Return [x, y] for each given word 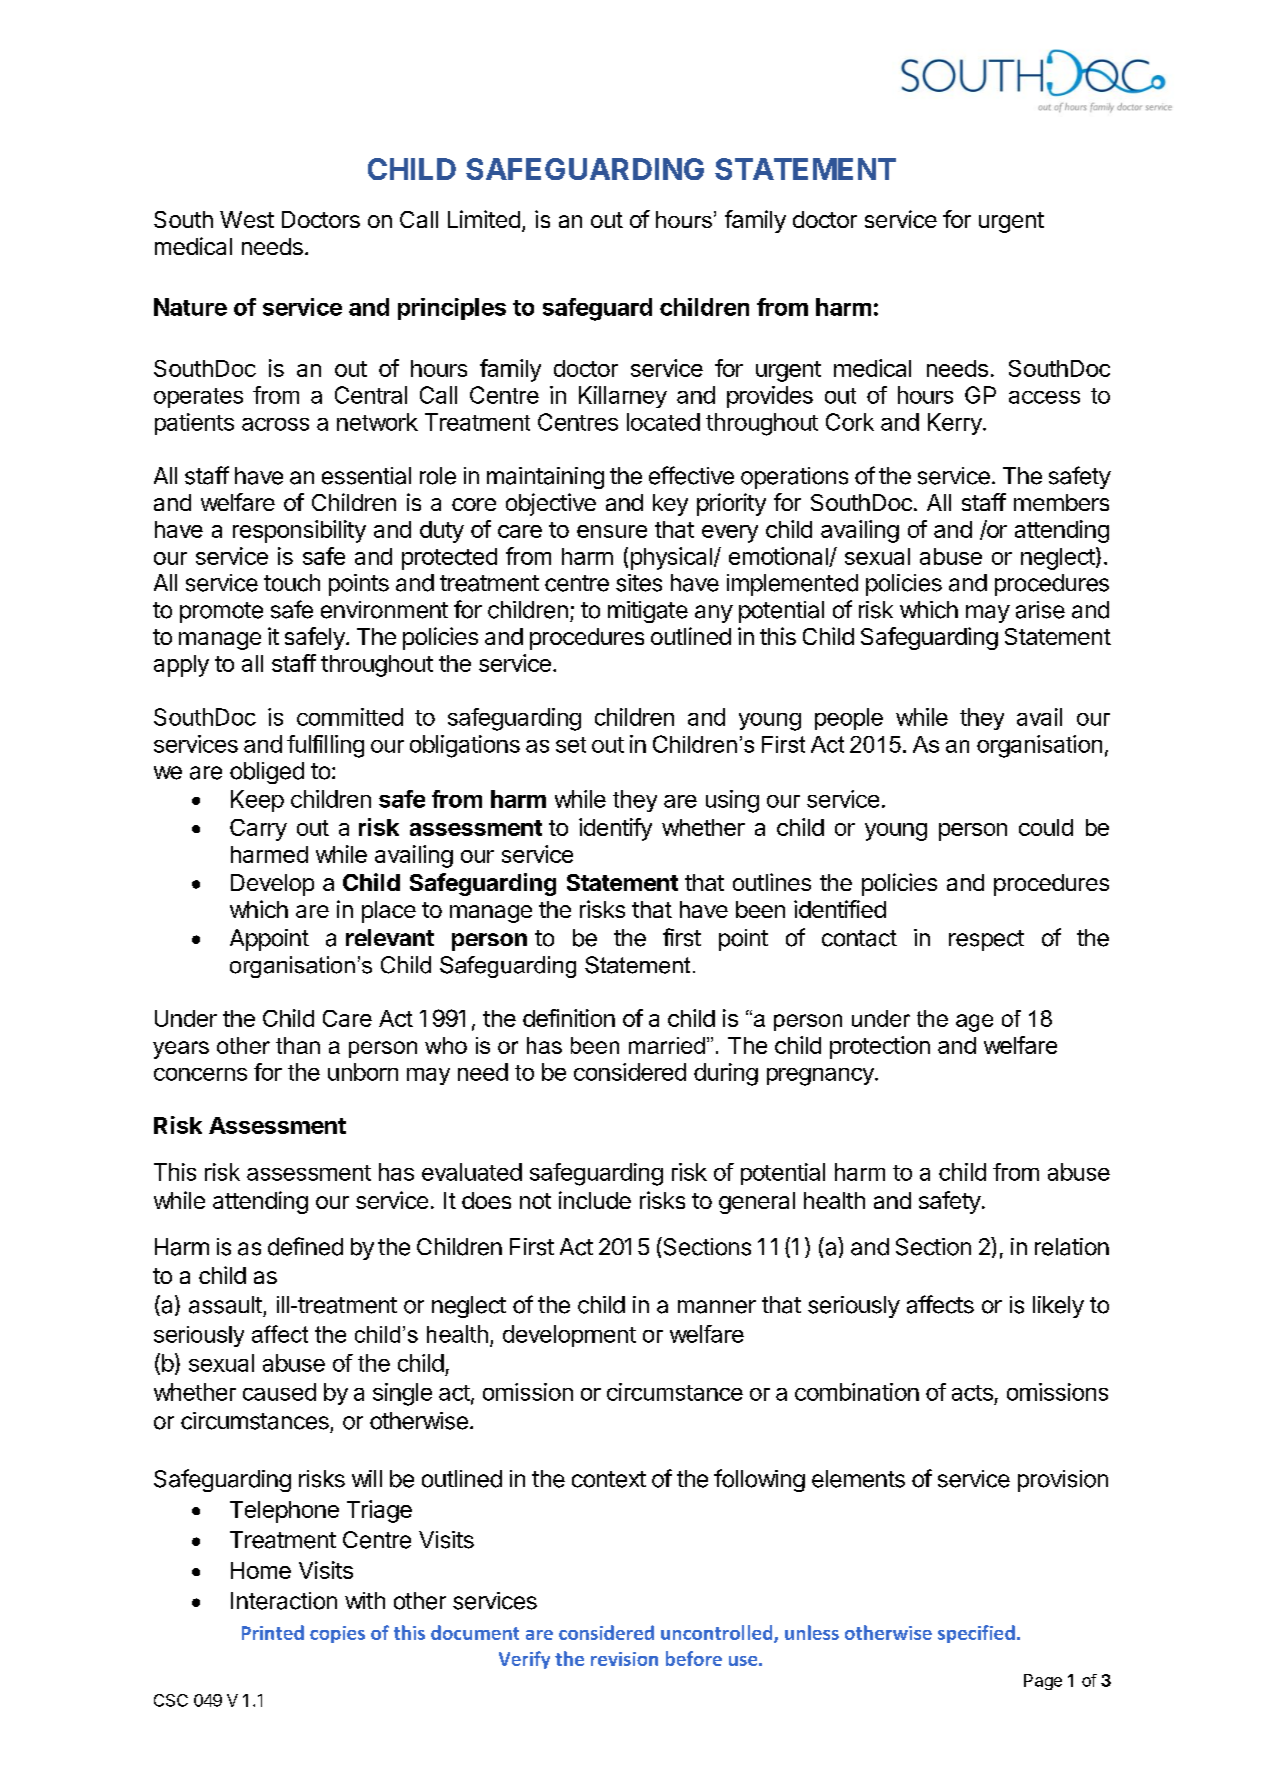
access [1044, 397]
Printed [273, 1632]
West [247, 219]
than [298, 1045]
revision [624, 1659]
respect [986, 940]
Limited [484, 219]
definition [569, 1018]
